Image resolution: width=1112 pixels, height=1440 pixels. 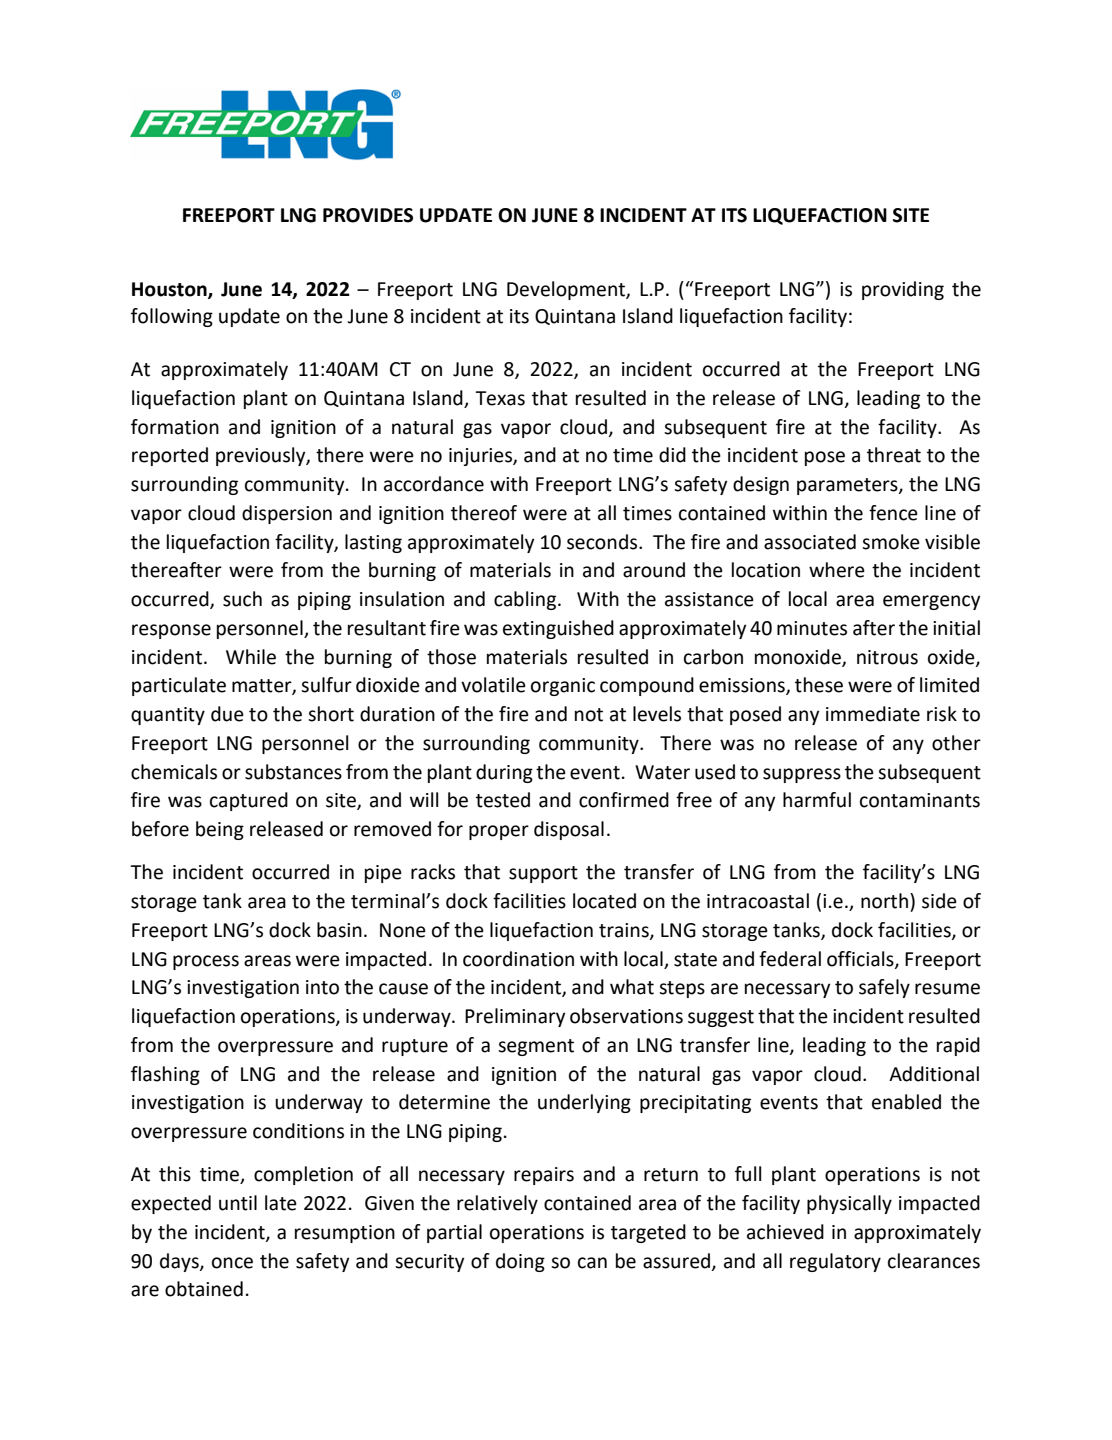 What do you see at coordinates (206, 962) in the screenshot?
I see `process` at bounding box center [206, 962].
